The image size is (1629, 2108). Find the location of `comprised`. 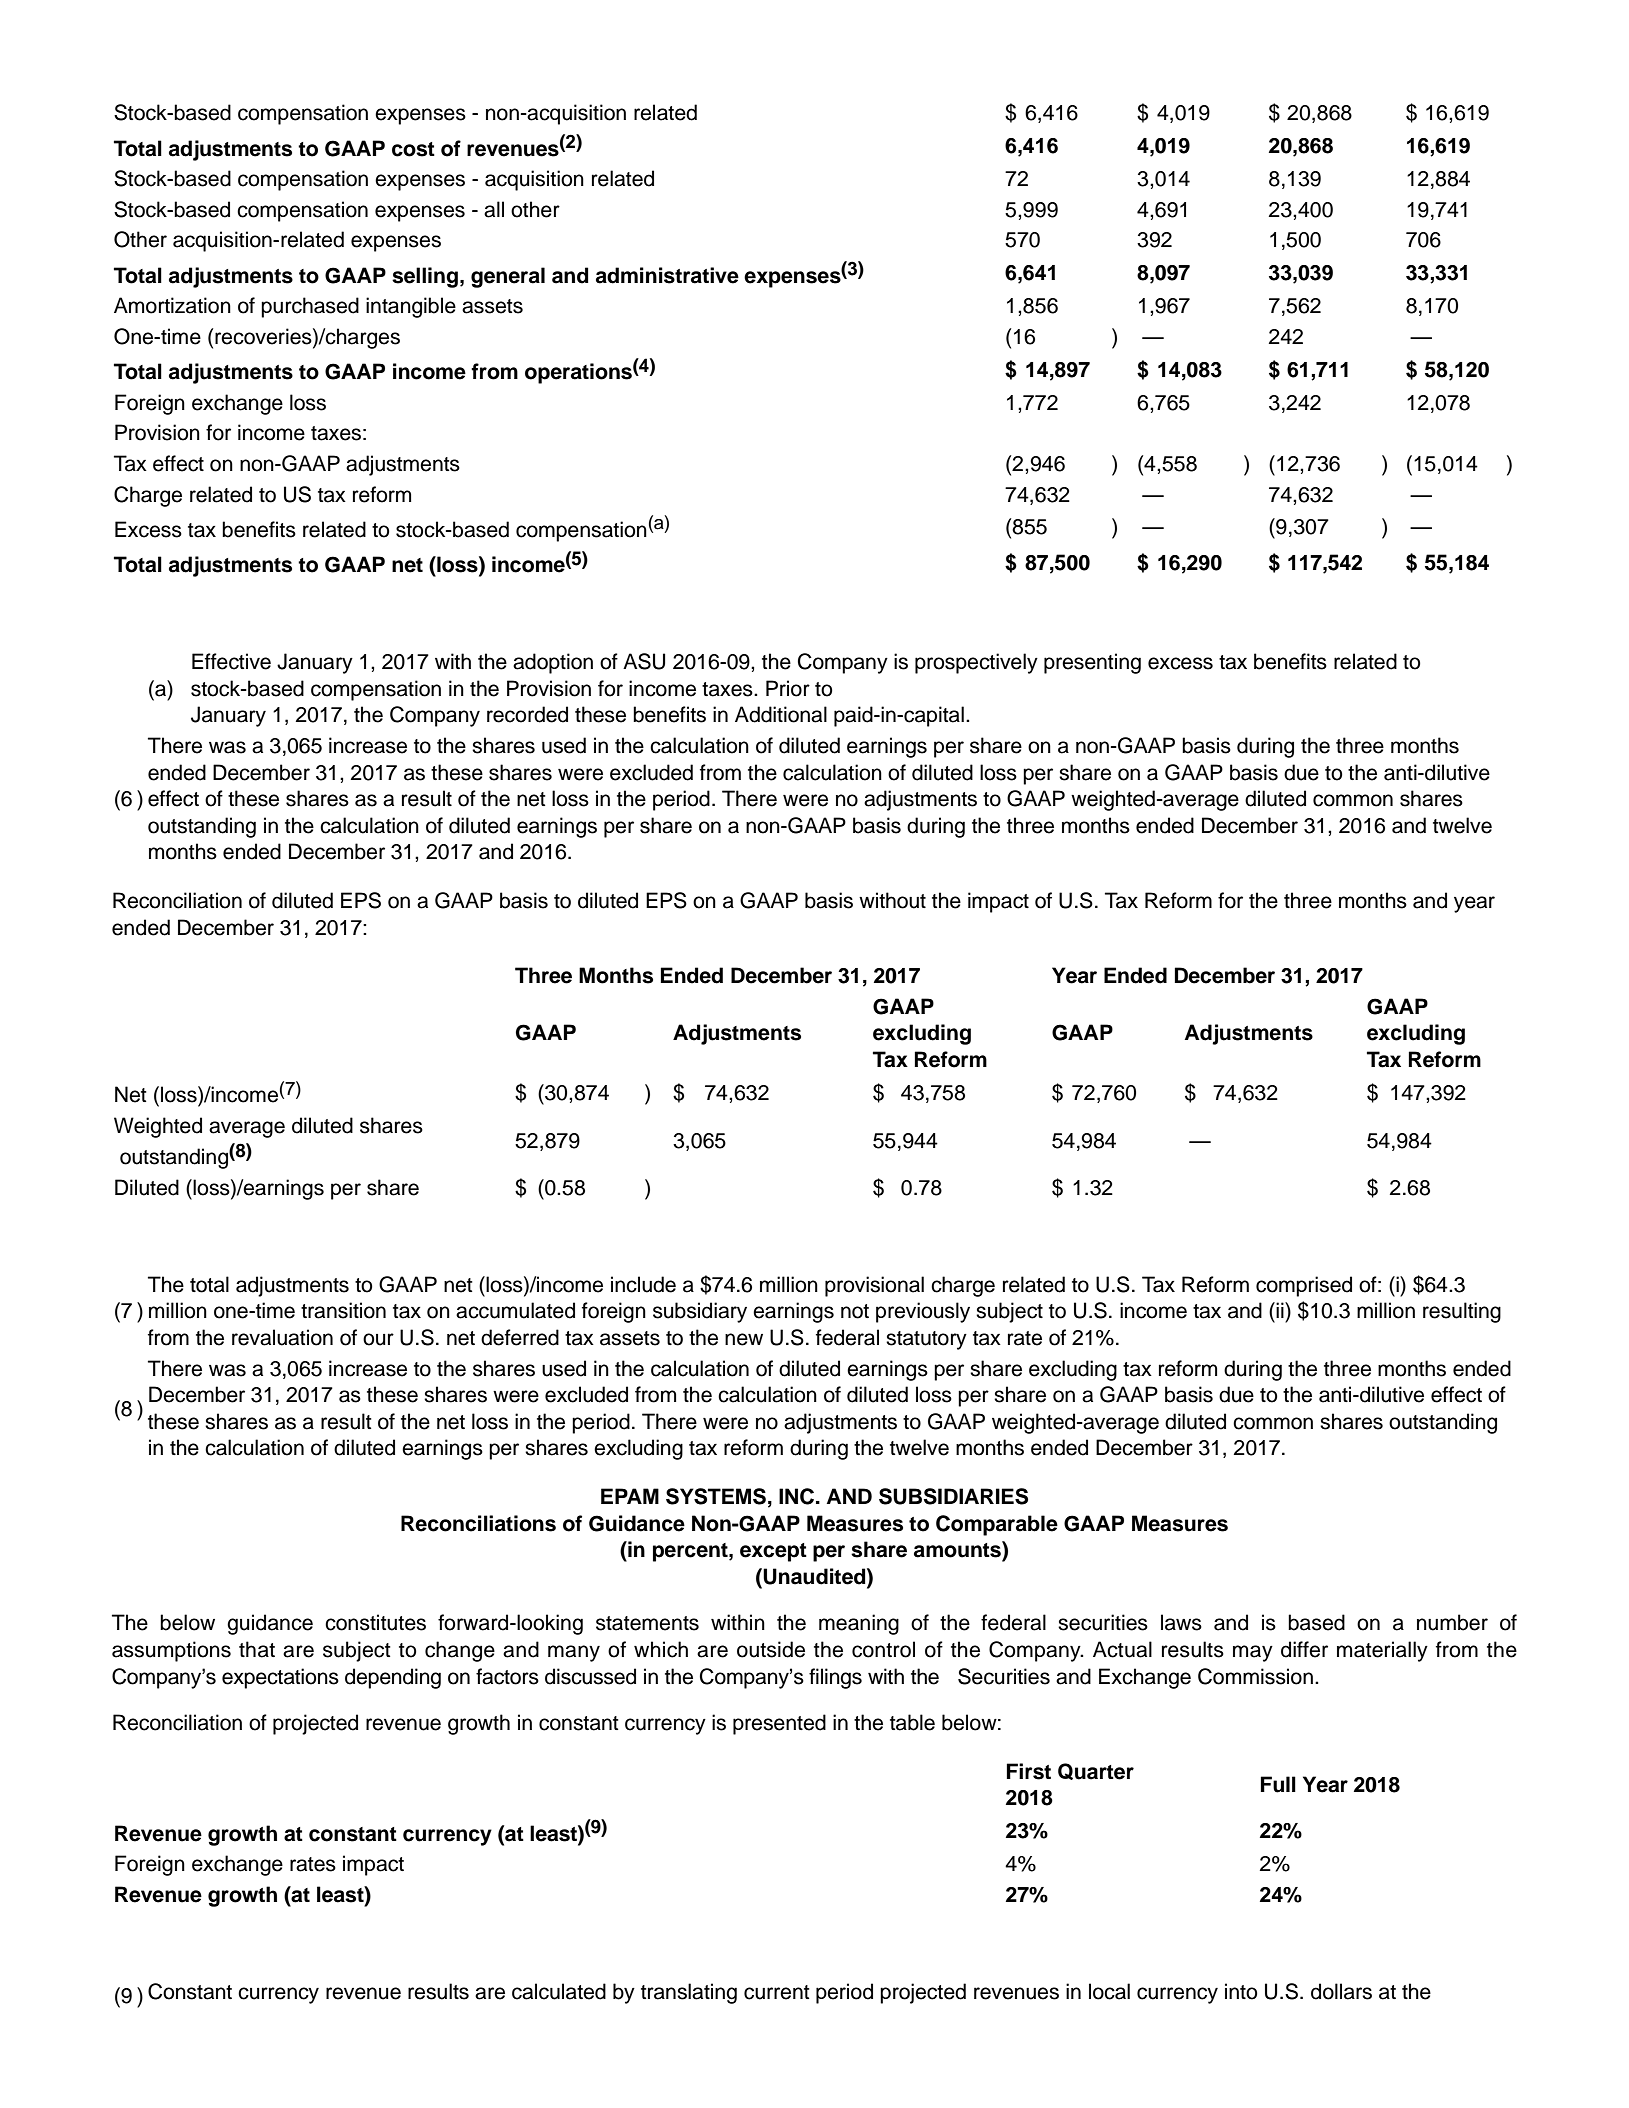

comprised is located at coordinates (1304, 1286).
